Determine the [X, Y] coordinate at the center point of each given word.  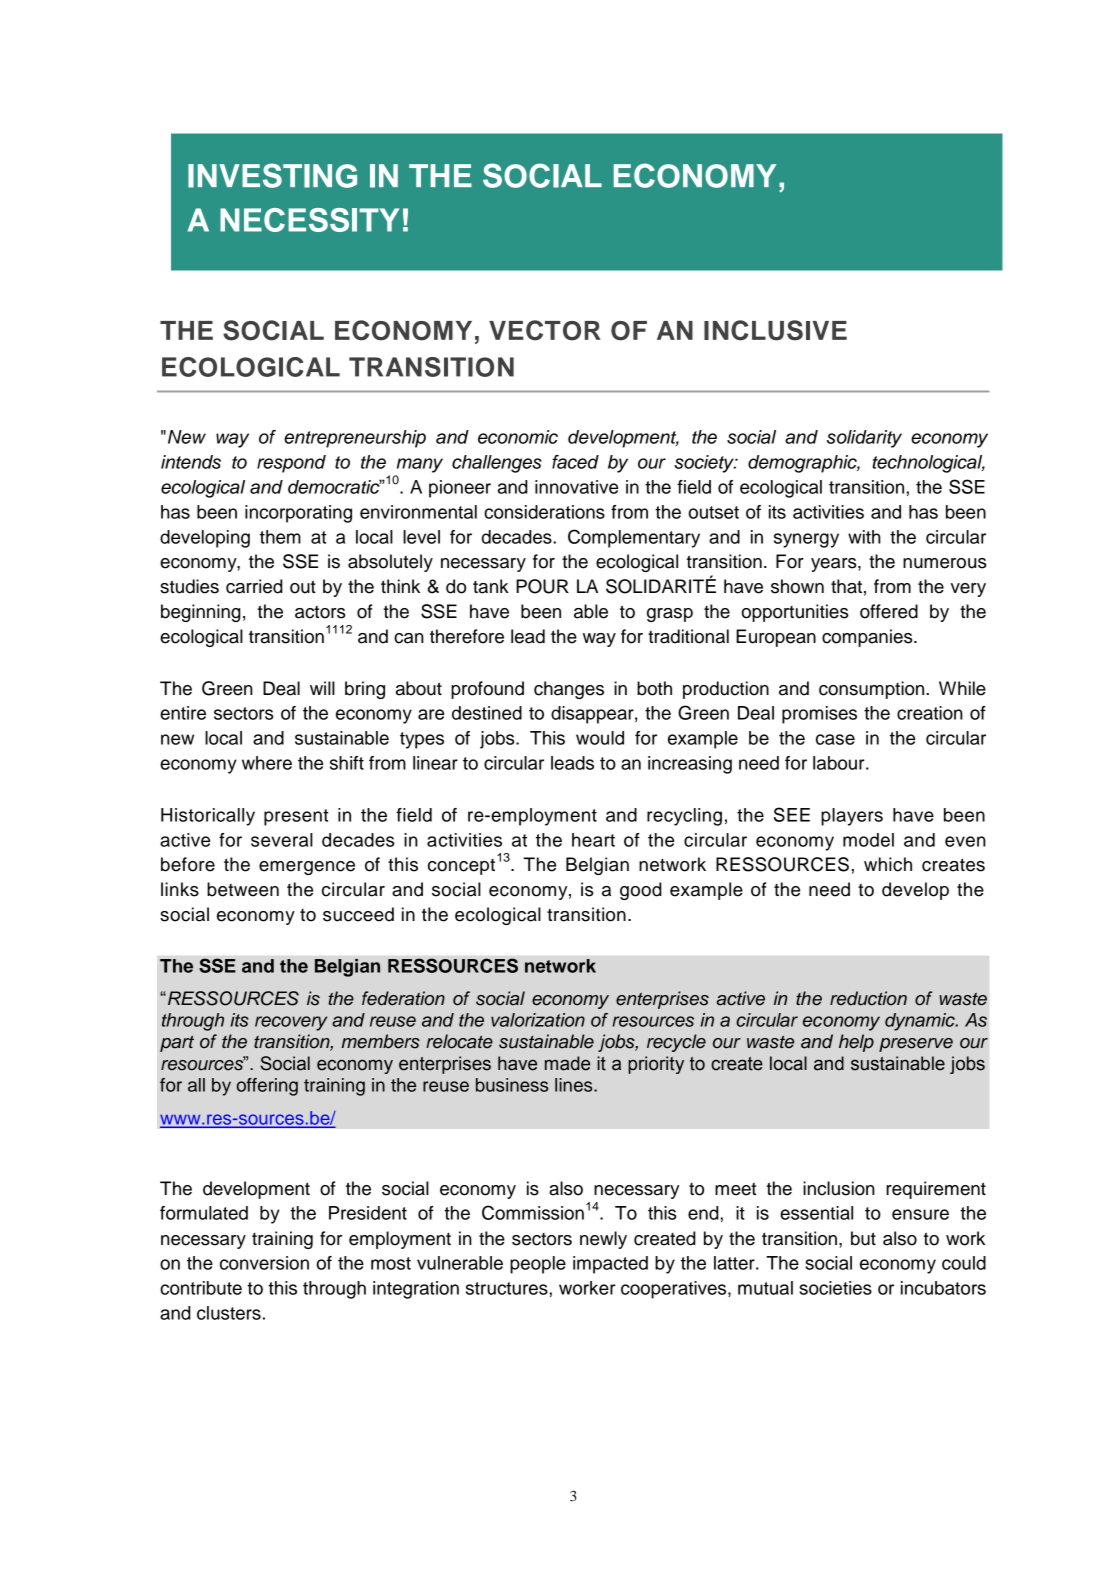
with [864, 537]
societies [835, 1288]
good [641, 891]
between [243, 889]
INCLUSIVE [775, 330]
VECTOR [545, 330]
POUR [542, 586]
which [888, 864]
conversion [264, 1263]
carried [254, 586]
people [538, 1265]
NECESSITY [309, 220]
